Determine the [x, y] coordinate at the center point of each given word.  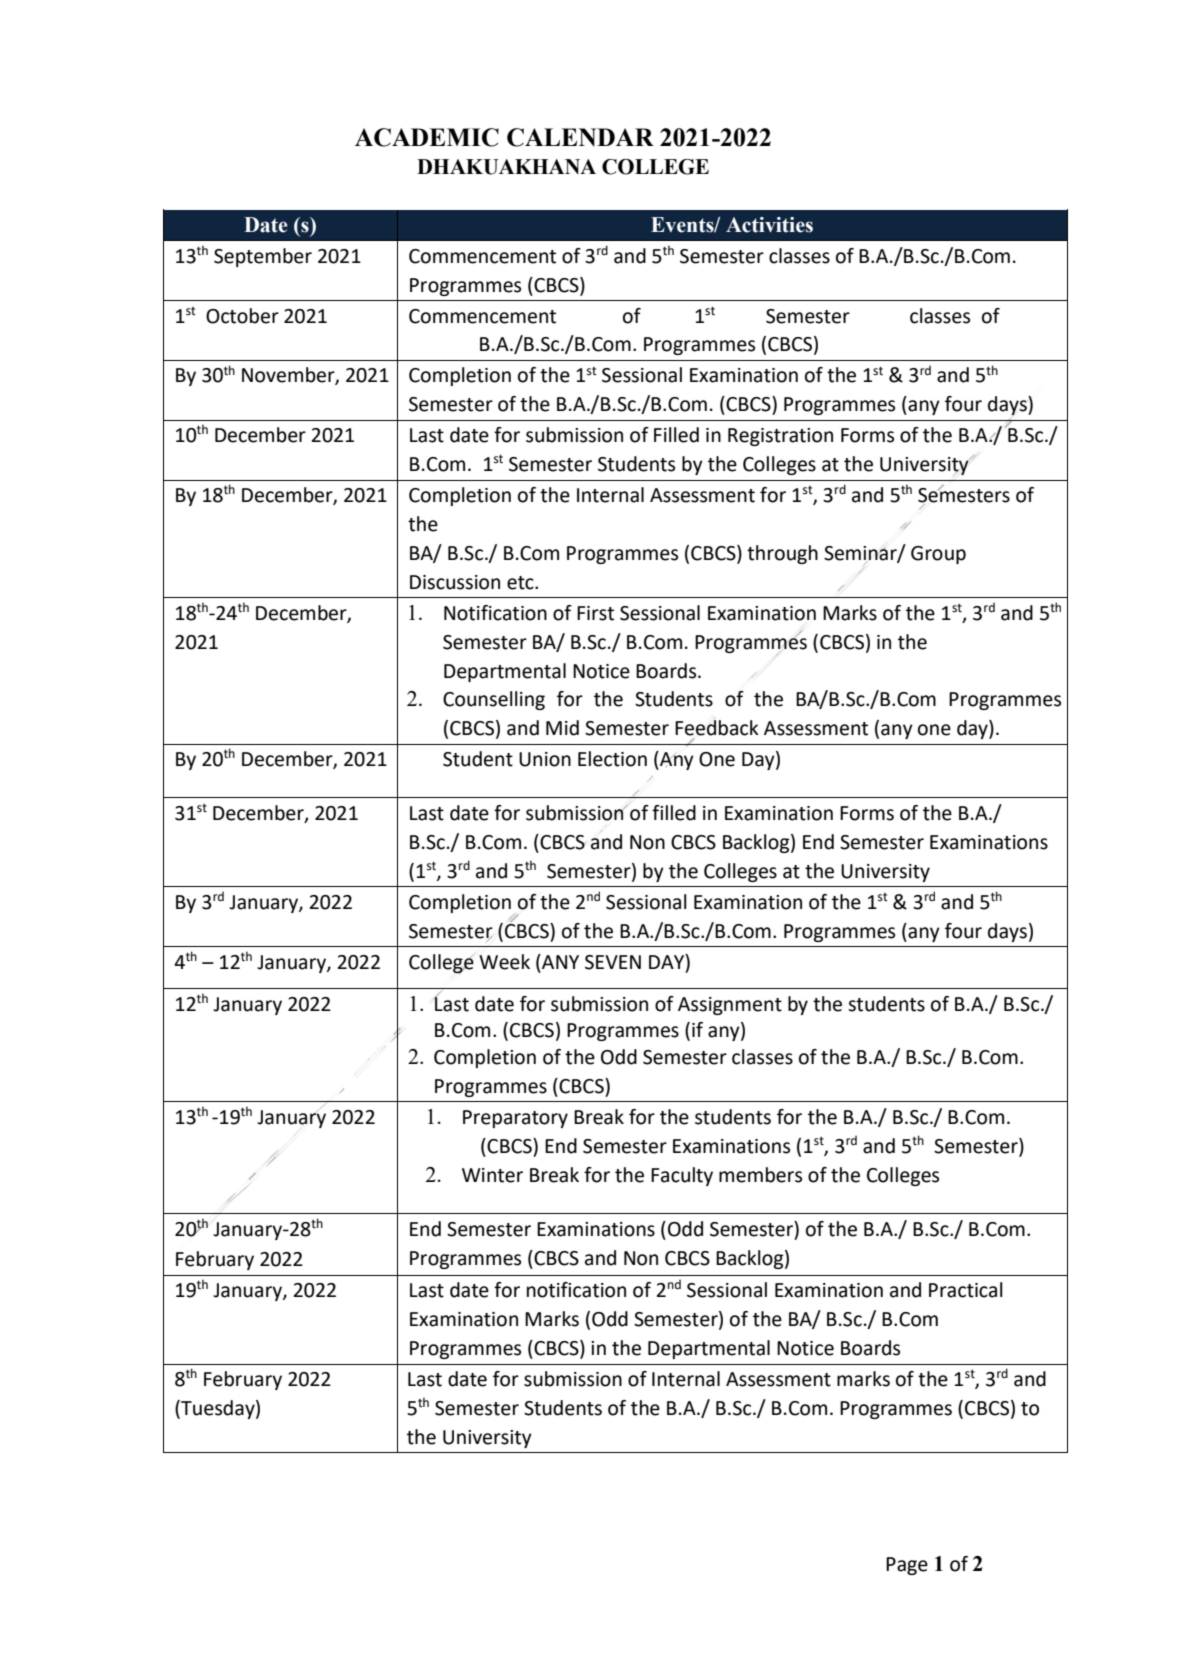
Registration [780, 437]
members [760, 1175]
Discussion [455, 582]
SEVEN [613, 962]
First [595, 613]
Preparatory [515, 1119]
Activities [769, 225]
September [263, 257]
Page [907, 1566]
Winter [492, 1175]
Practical [966, 1290]
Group [938, 555]
